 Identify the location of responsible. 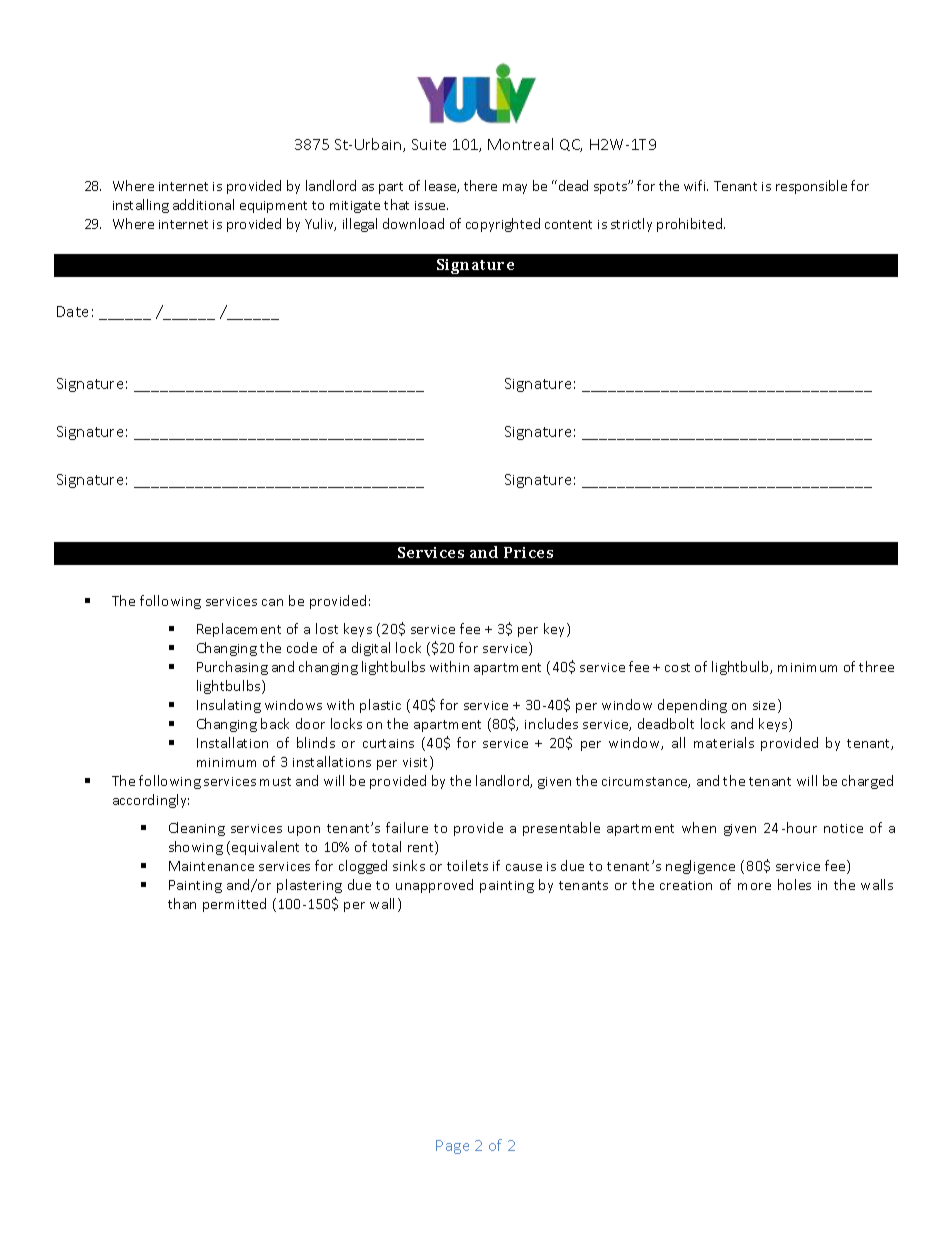
(811, 187).
